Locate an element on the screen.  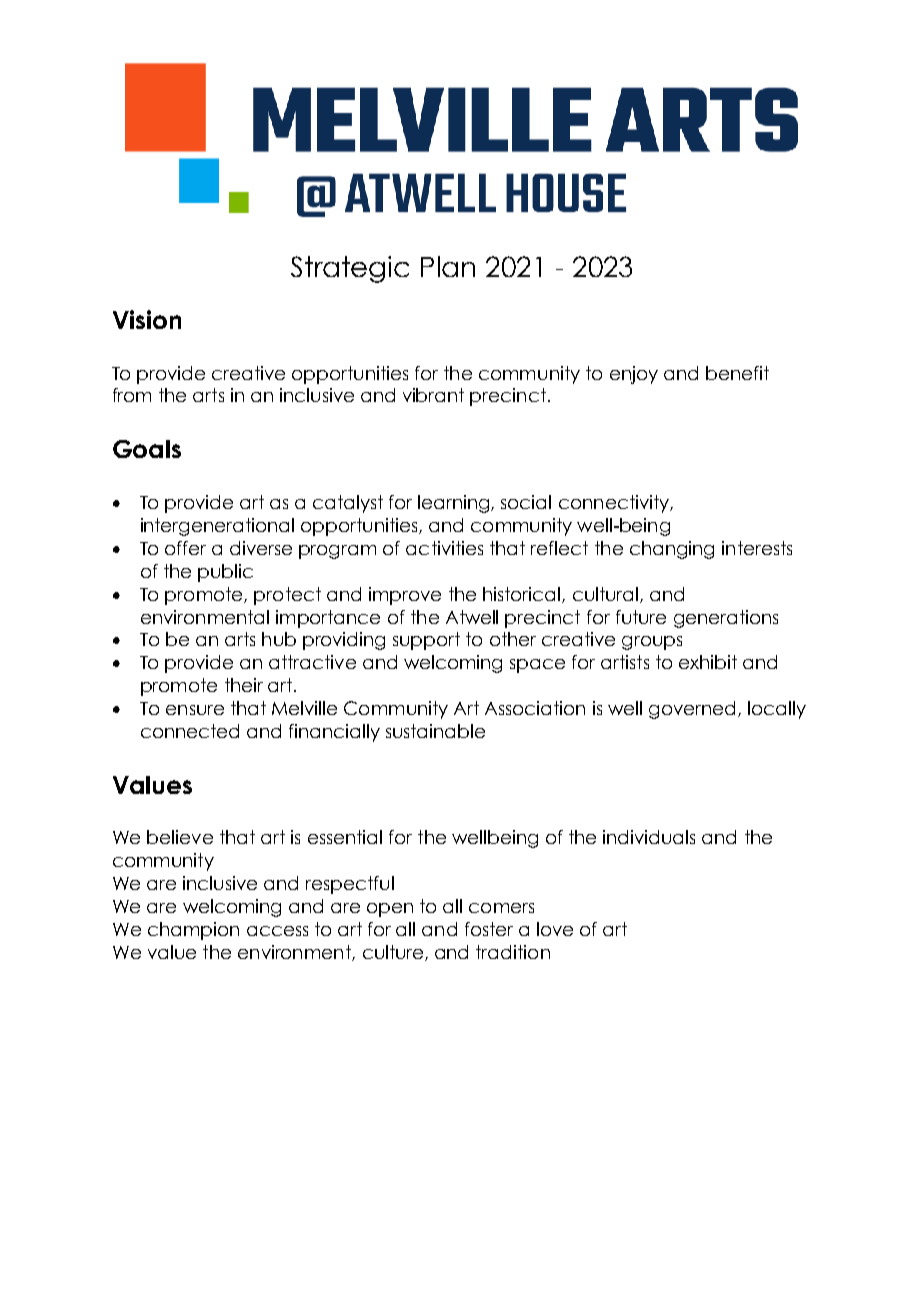
love is located at coordinates (555, 929).
